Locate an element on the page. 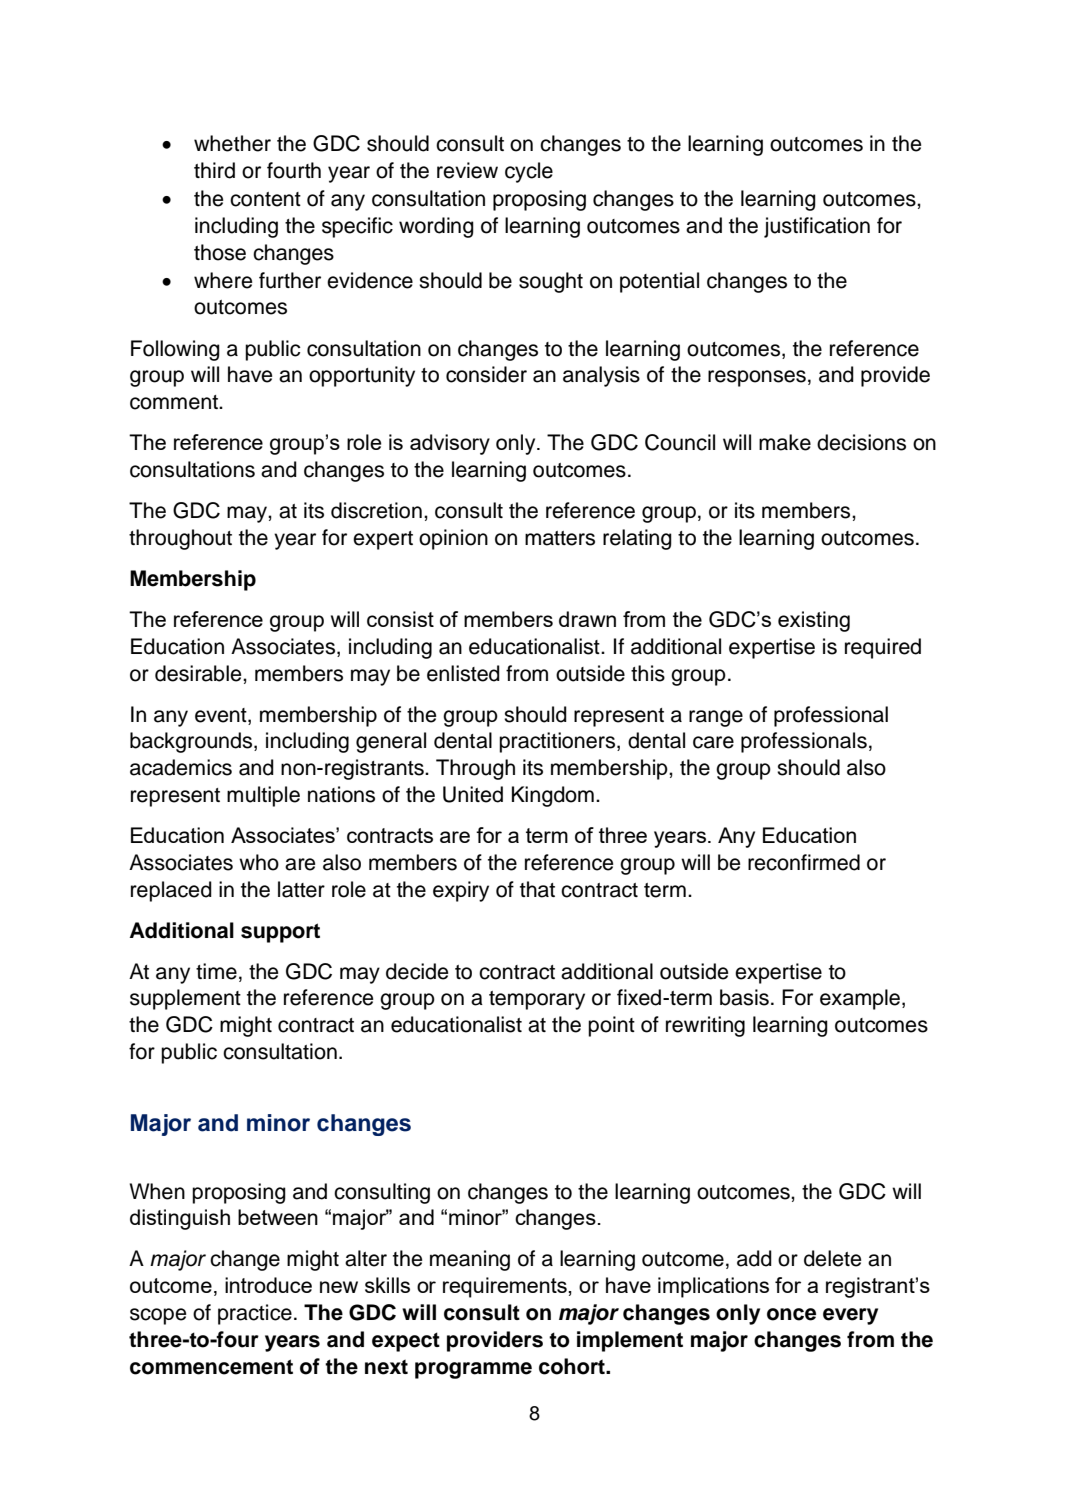 This page has width=1069, height=1512. requirements is located at coordinates (506, 1287).
